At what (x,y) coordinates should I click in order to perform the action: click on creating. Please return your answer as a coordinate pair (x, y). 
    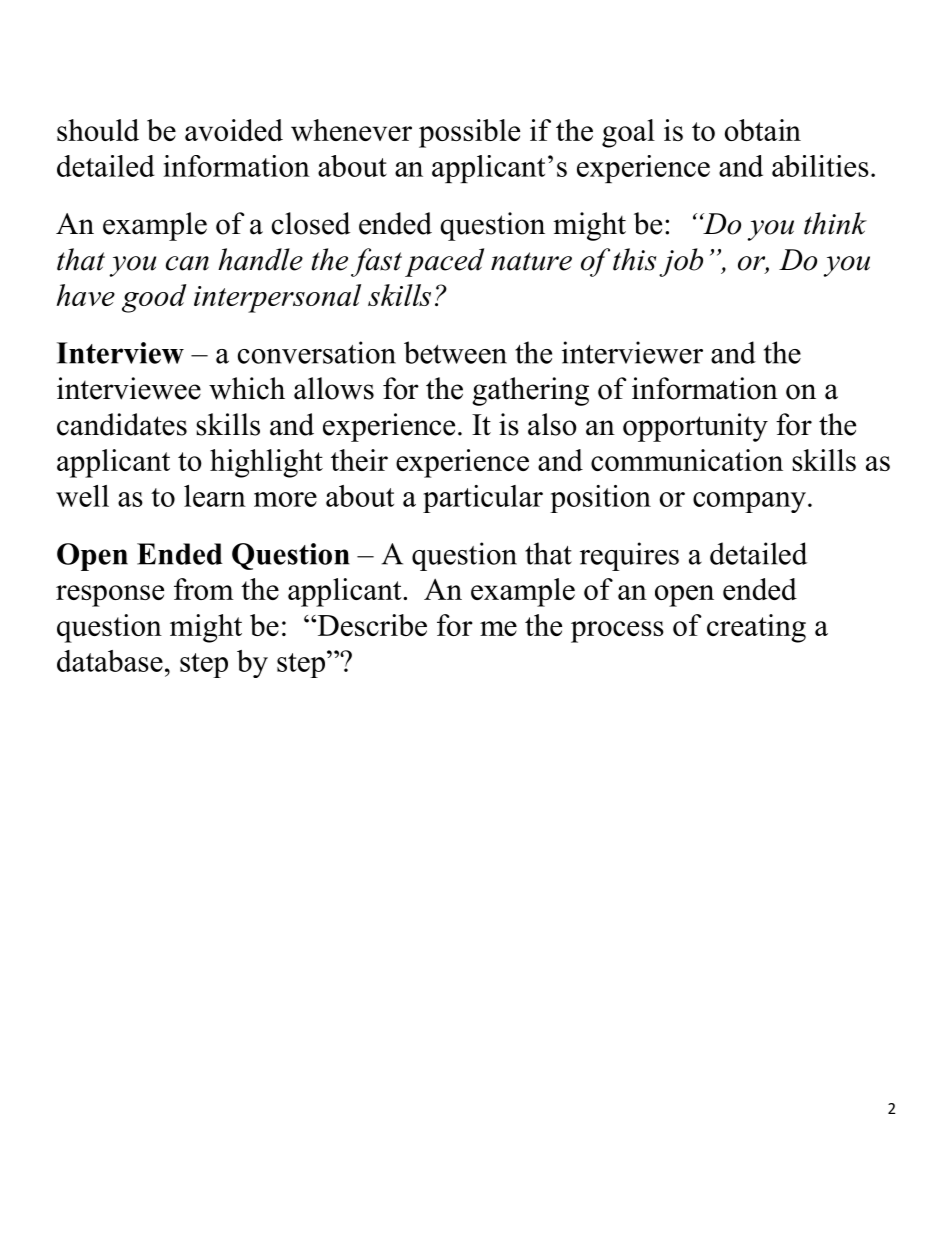
    Looking at the image, I should click on (756, 628).
